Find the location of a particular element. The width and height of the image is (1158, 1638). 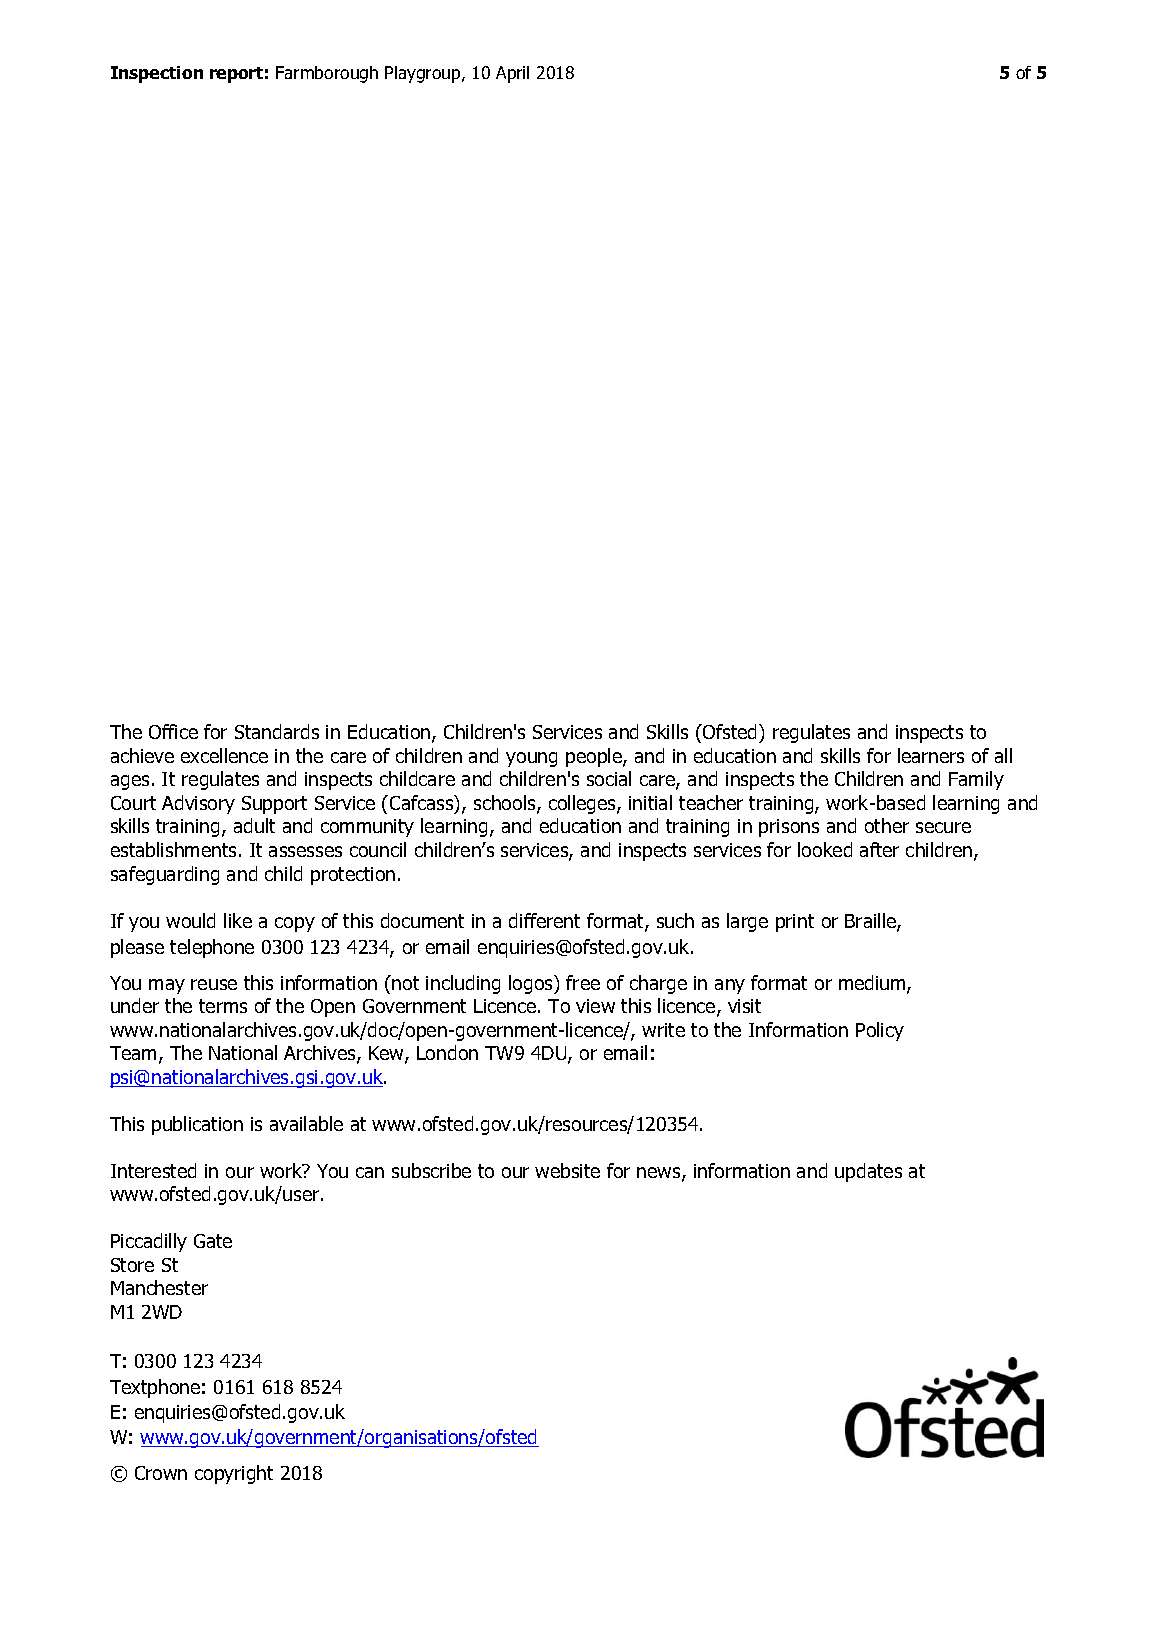

April is located at coordinates (512, 74).
